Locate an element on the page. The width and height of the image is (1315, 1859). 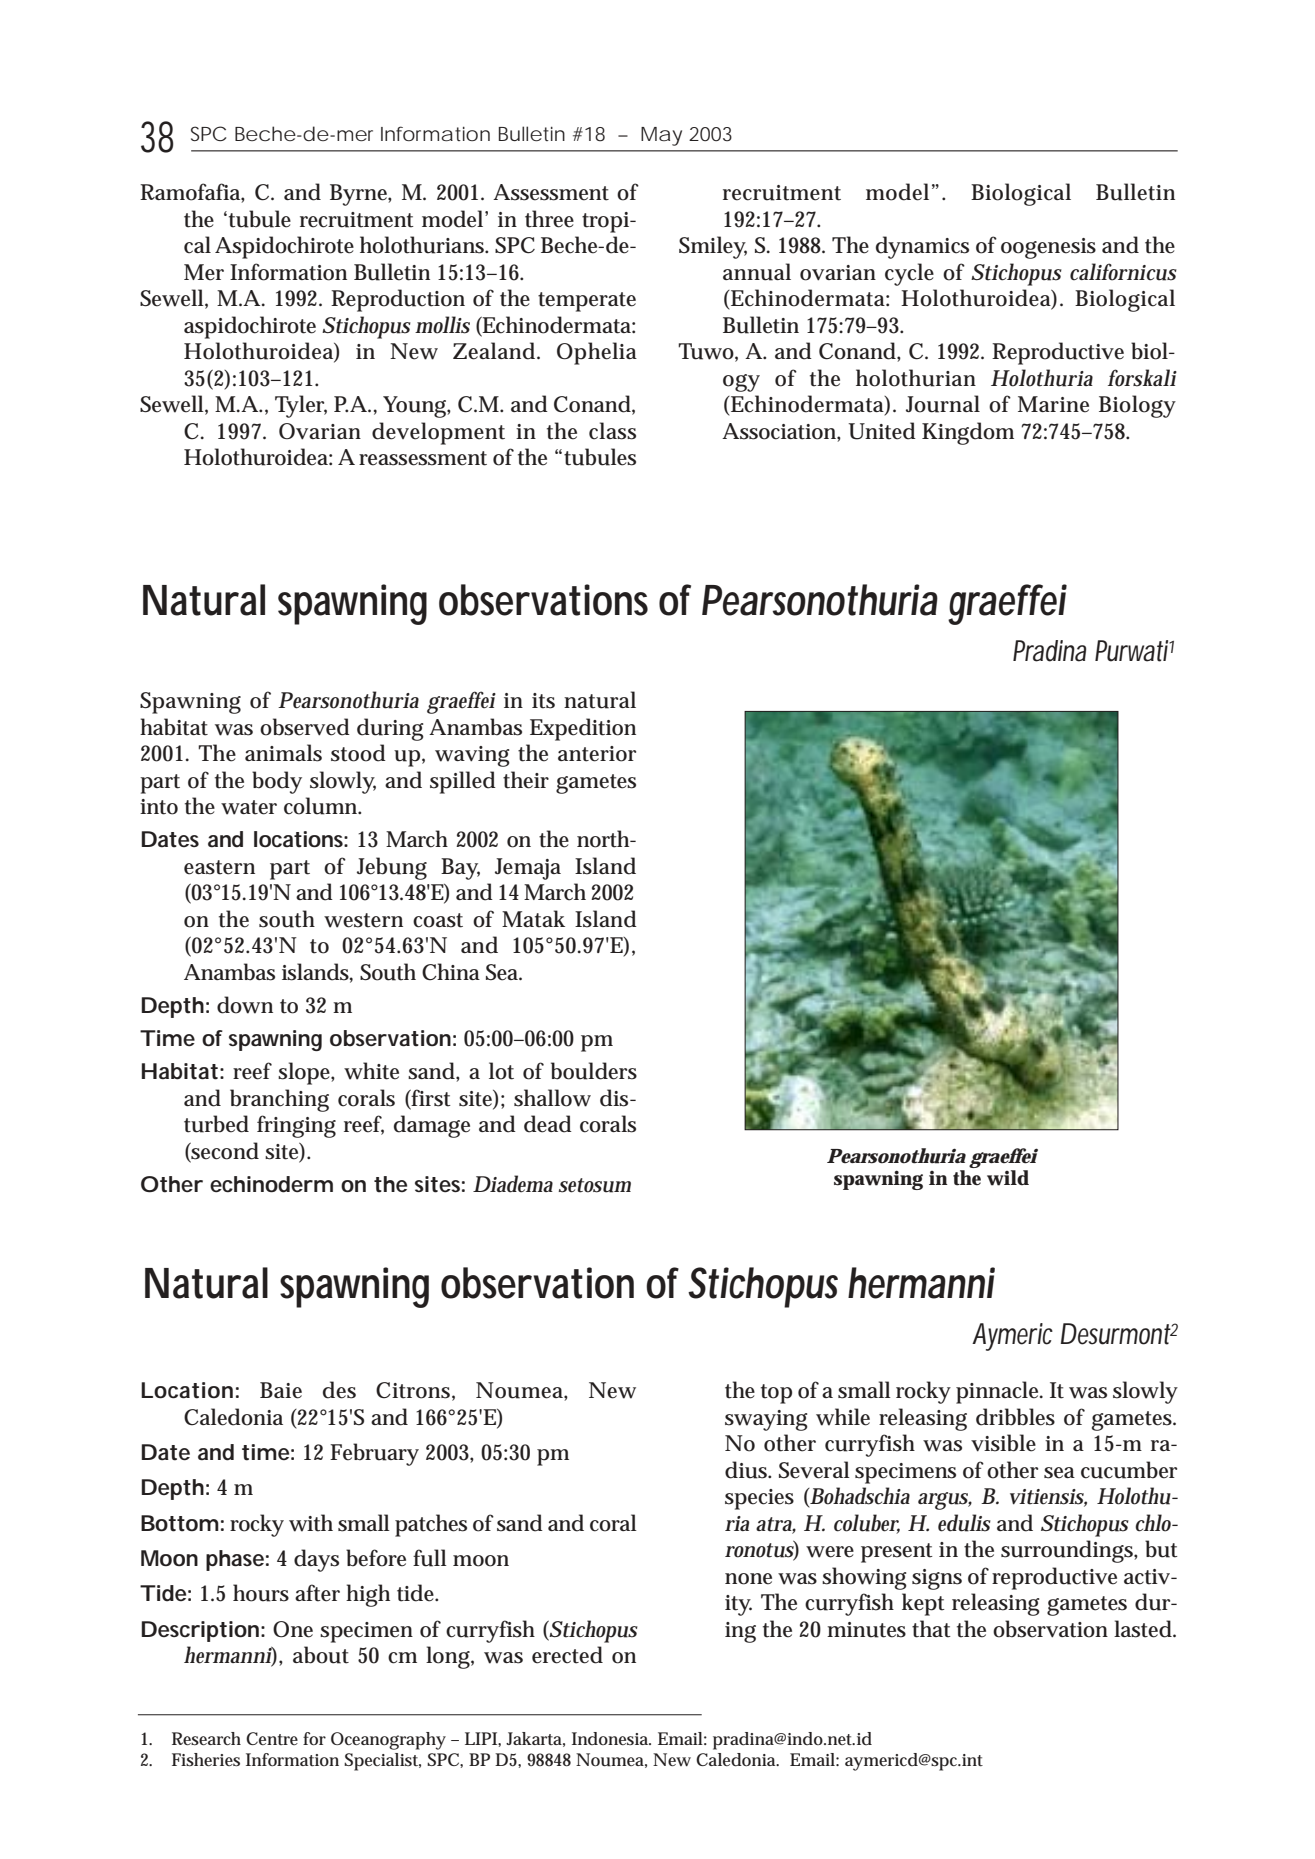
Tyler is located at coordinates (301, 406).
